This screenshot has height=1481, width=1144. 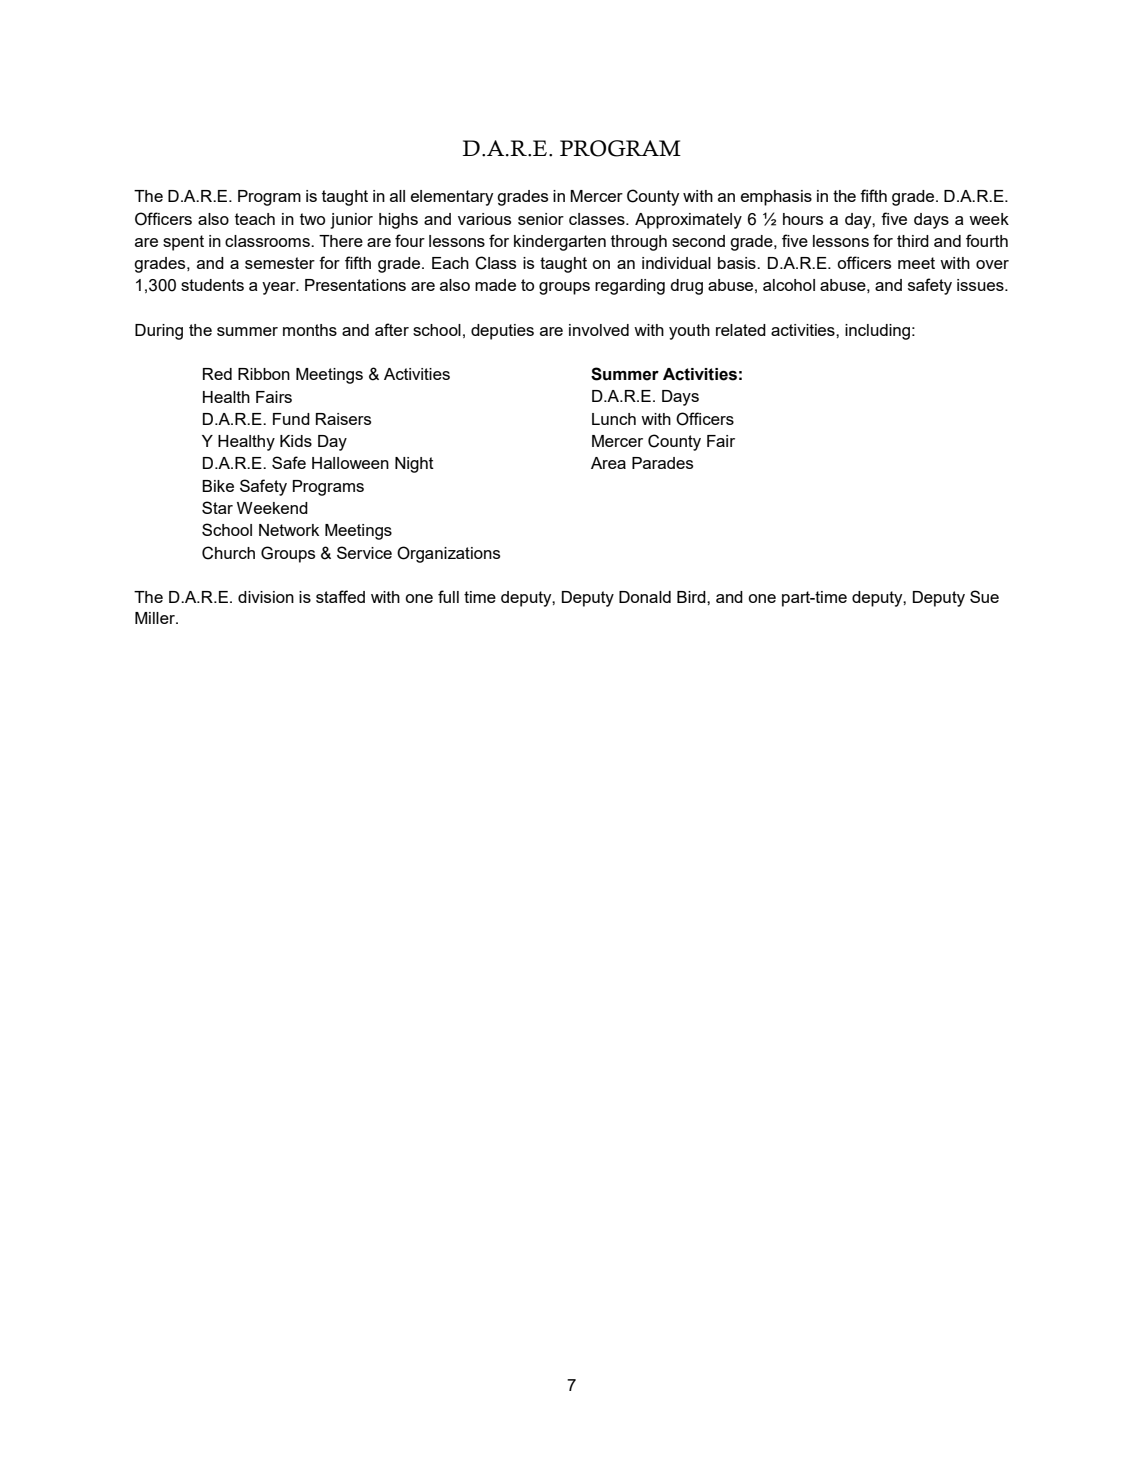 What do you see at coordinates (645, 597) in the screenshot?
I see `Donald` at bounding box center [645, 597].
